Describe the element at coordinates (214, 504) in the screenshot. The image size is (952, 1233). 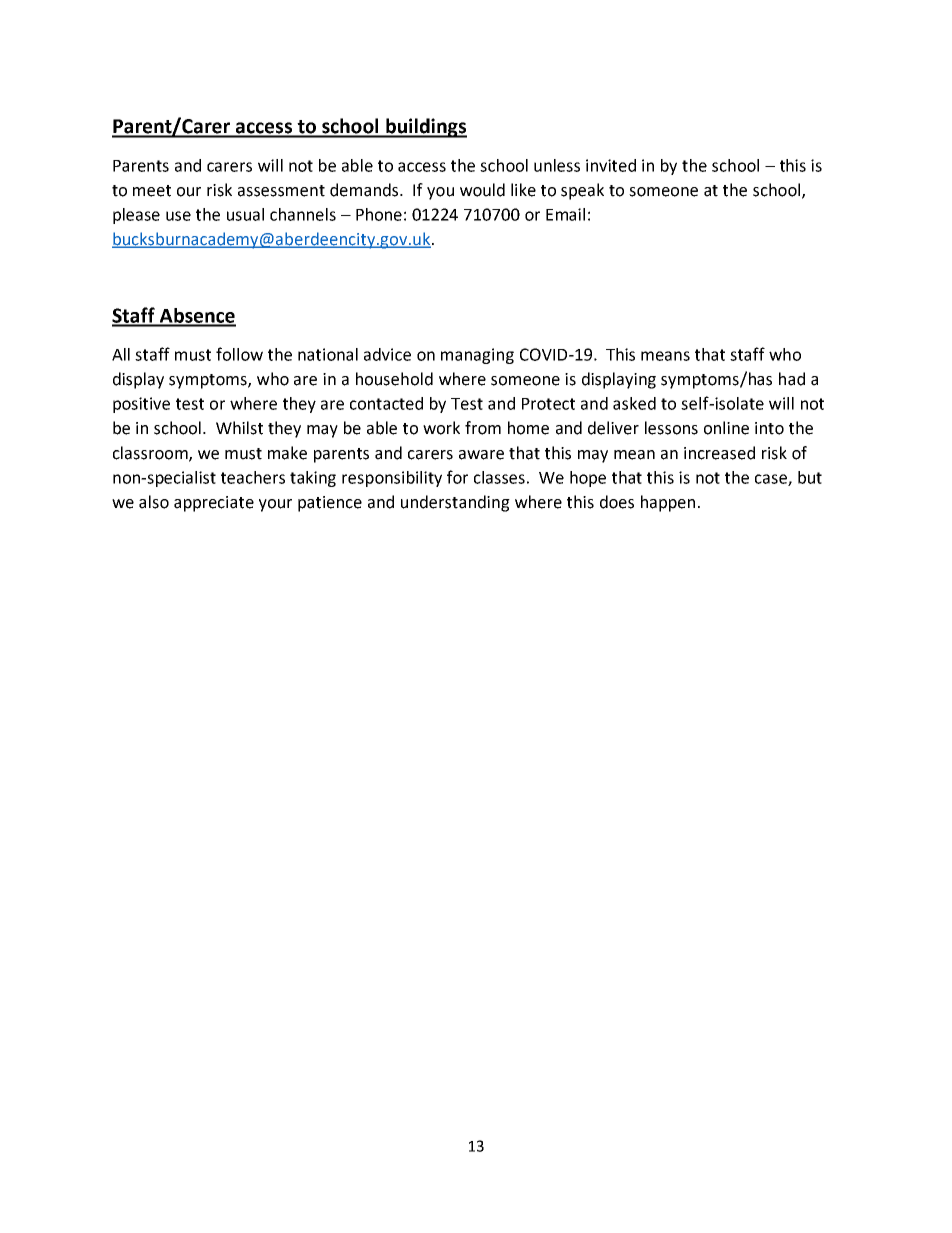
I see `appreciate` at that location.
